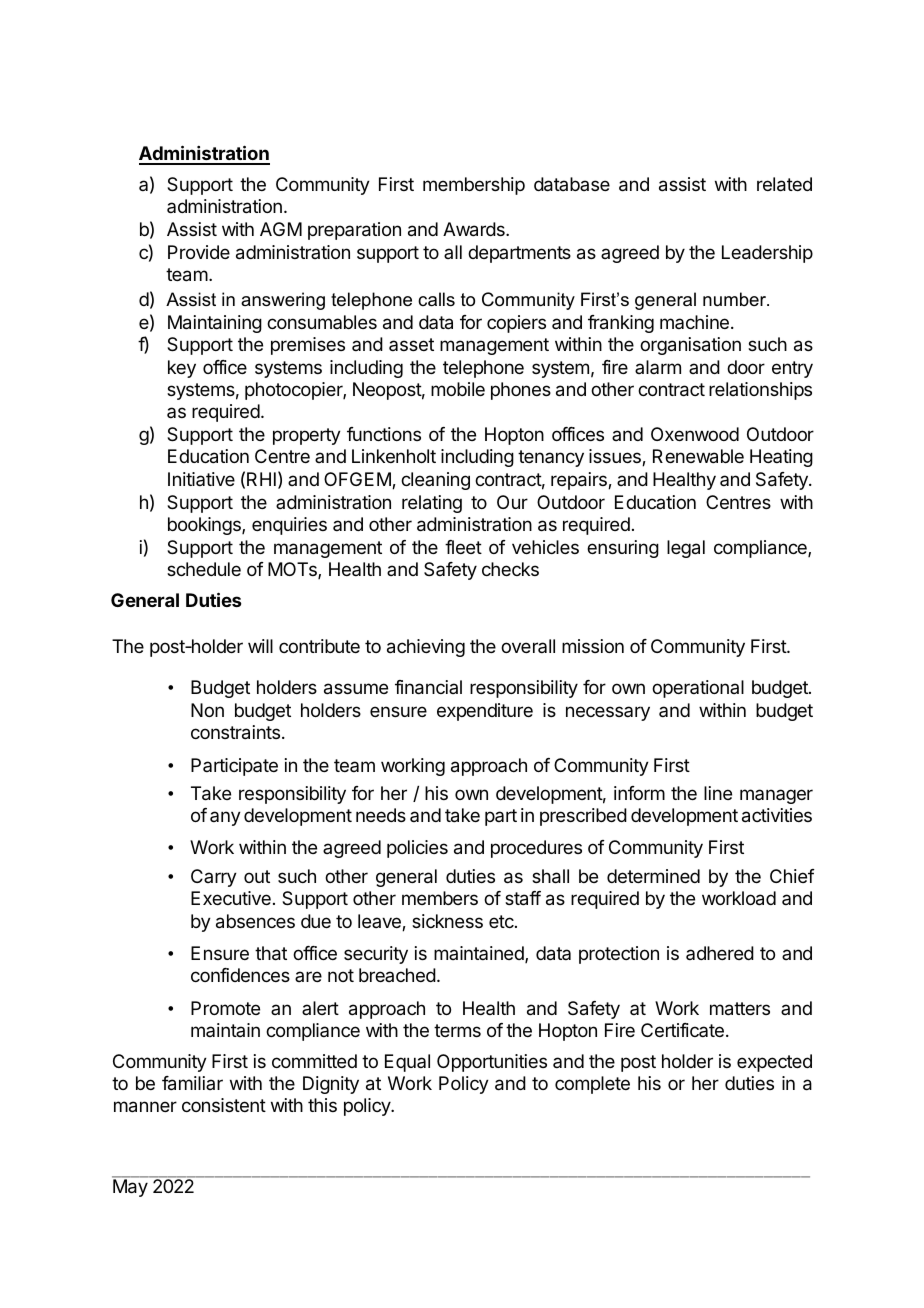 This screenshot has width=924, height=1308. What do you see at coordinates (192, 1083) in the screenshot?
I see `familiar` at bounding box center [192, 1083].
